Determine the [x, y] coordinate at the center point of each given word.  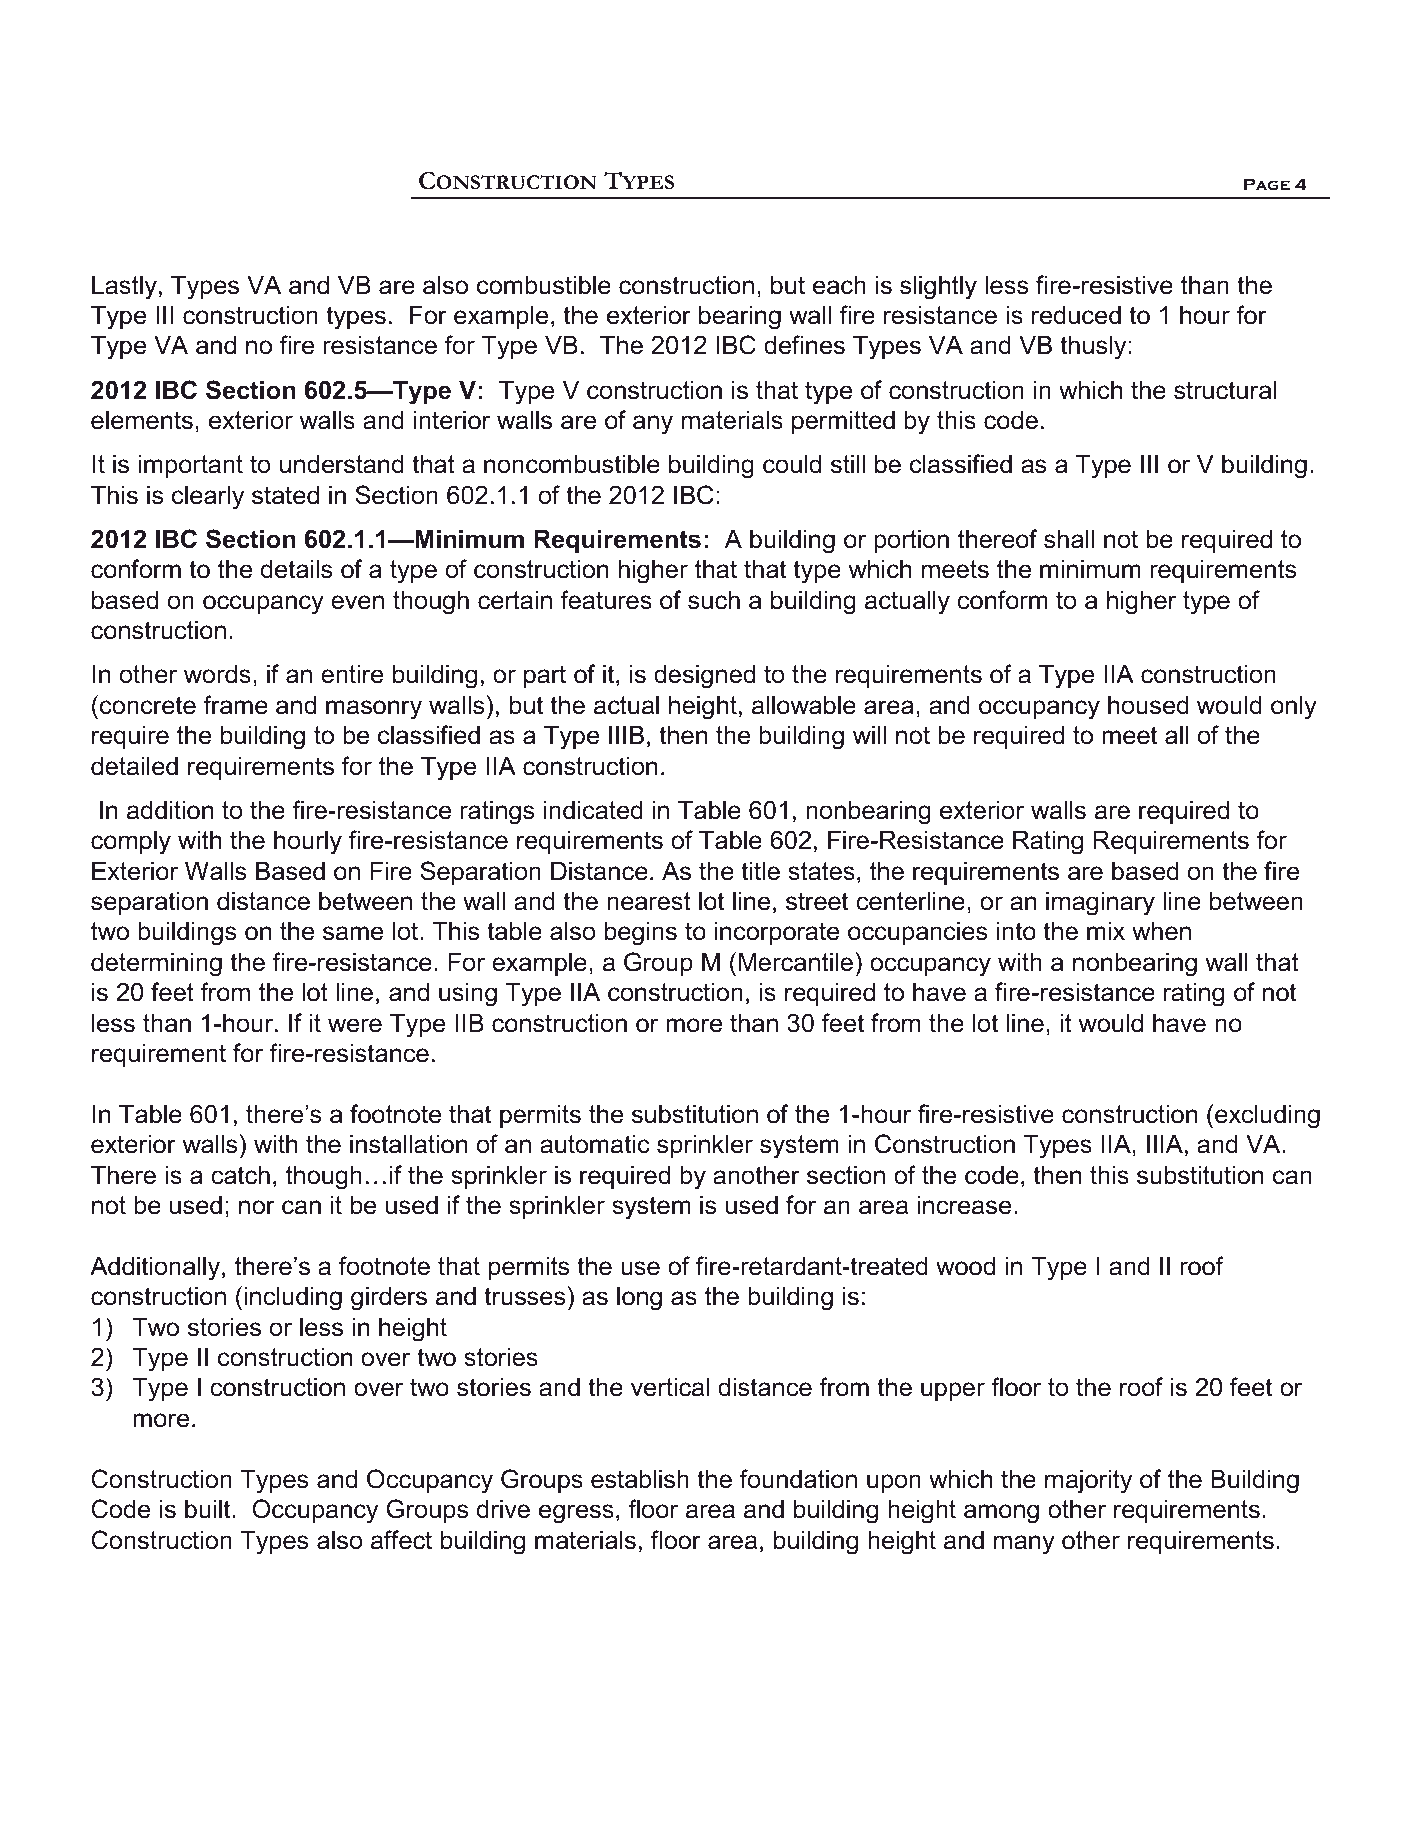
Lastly [124, 287]
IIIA [1165, 1143]
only [1294, 707]
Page [1267, 184]
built [209, 1509]
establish [640, 1479]
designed [704, 676]
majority [1088, 1481]
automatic [595, 1144]
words [217, 674]
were [355, 1025]
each [839, 285]
